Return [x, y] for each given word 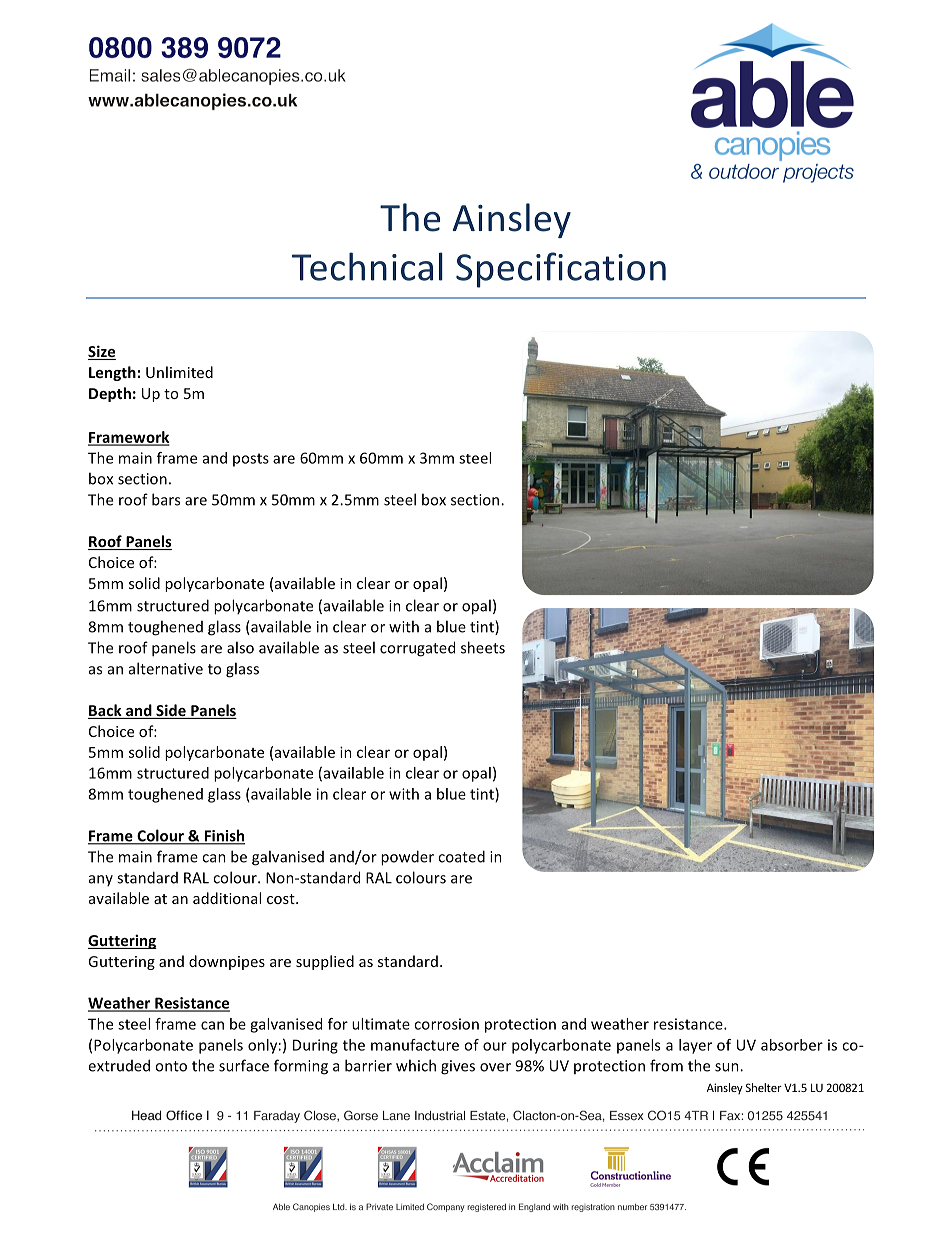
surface [244, 1065]
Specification [561, 270]
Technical [367, 266]
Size [102, 352]
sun [728, 1067]
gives [458, 1067]
